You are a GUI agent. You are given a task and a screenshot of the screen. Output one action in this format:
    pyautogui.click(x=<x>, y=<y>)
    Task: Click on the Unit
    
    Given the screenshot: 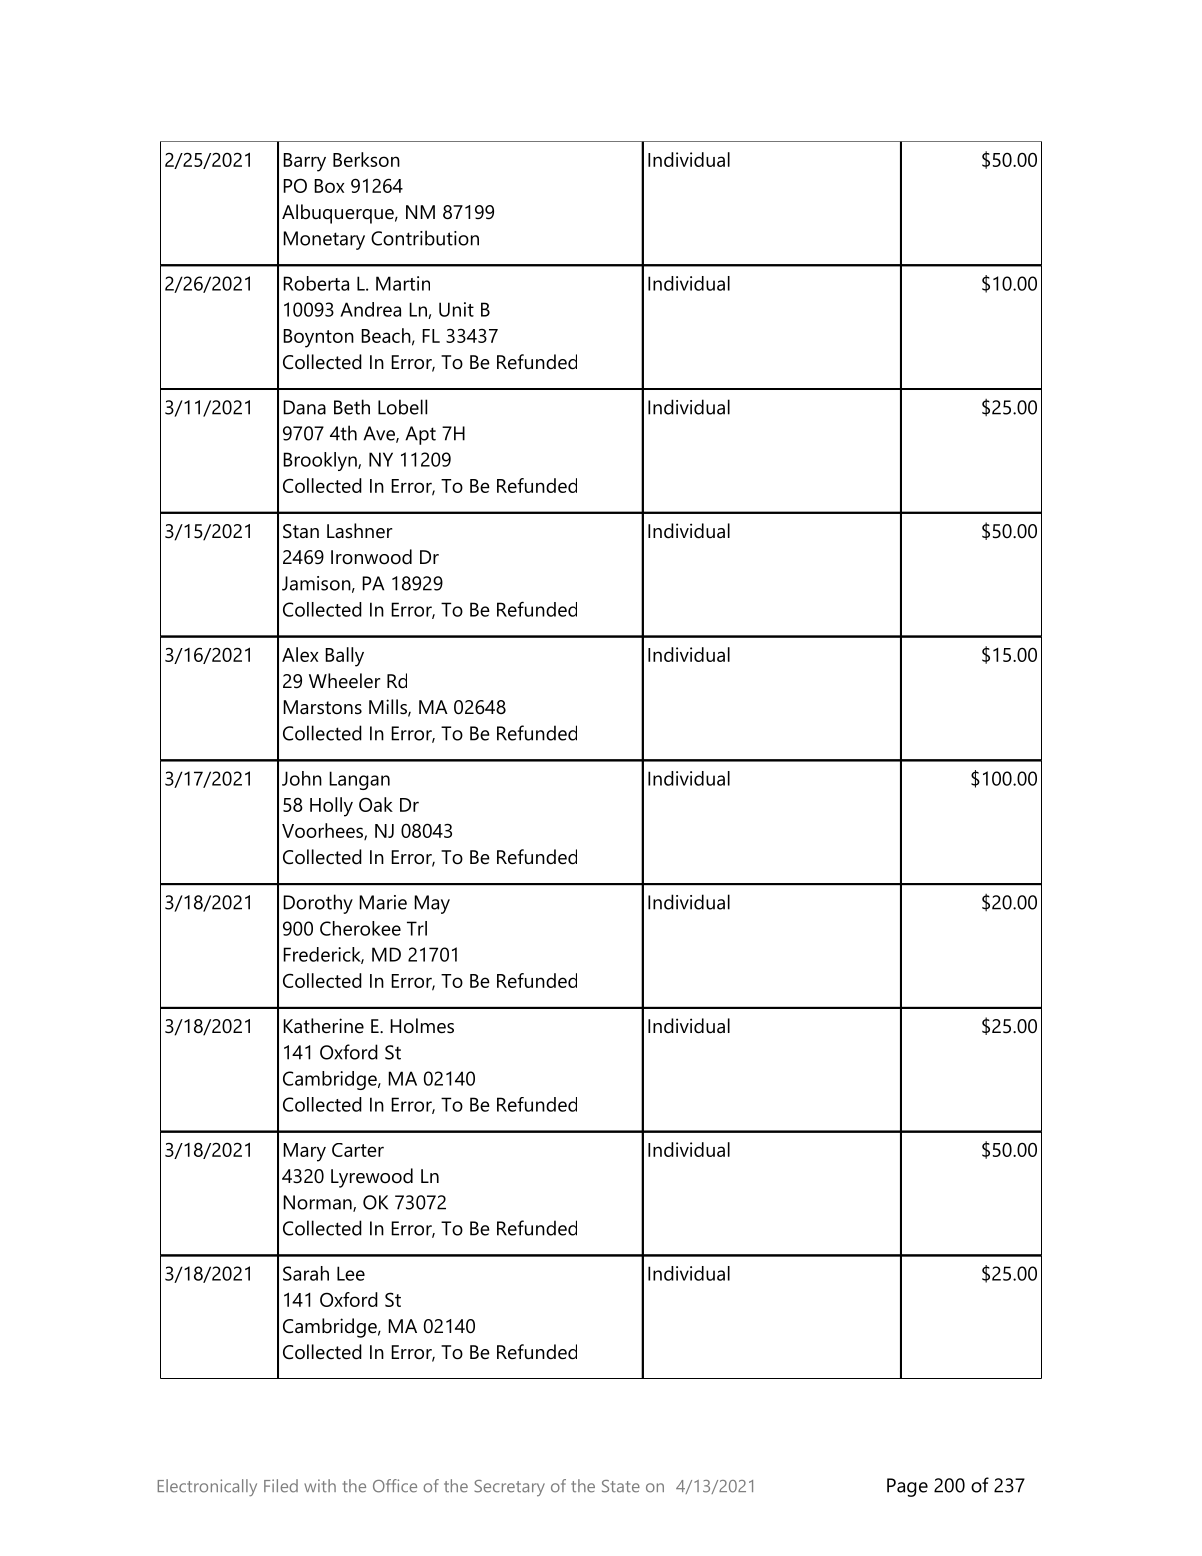 What is the action you would take?
    pyautogui.click(x=456, y=309)
